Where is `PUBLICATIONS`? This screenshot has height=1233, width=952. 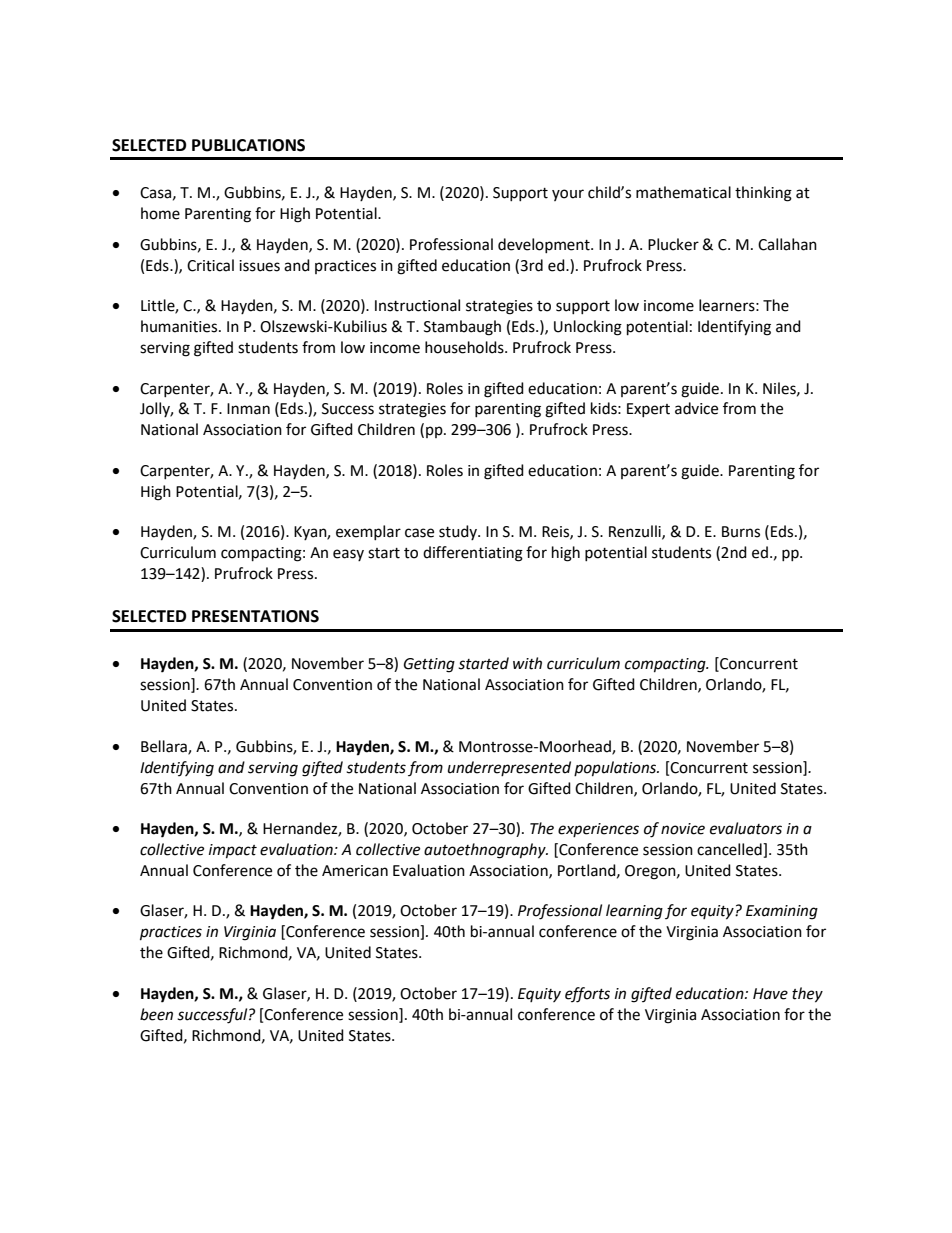
PUBLICATIONS is located at coordinates (248, 145).
